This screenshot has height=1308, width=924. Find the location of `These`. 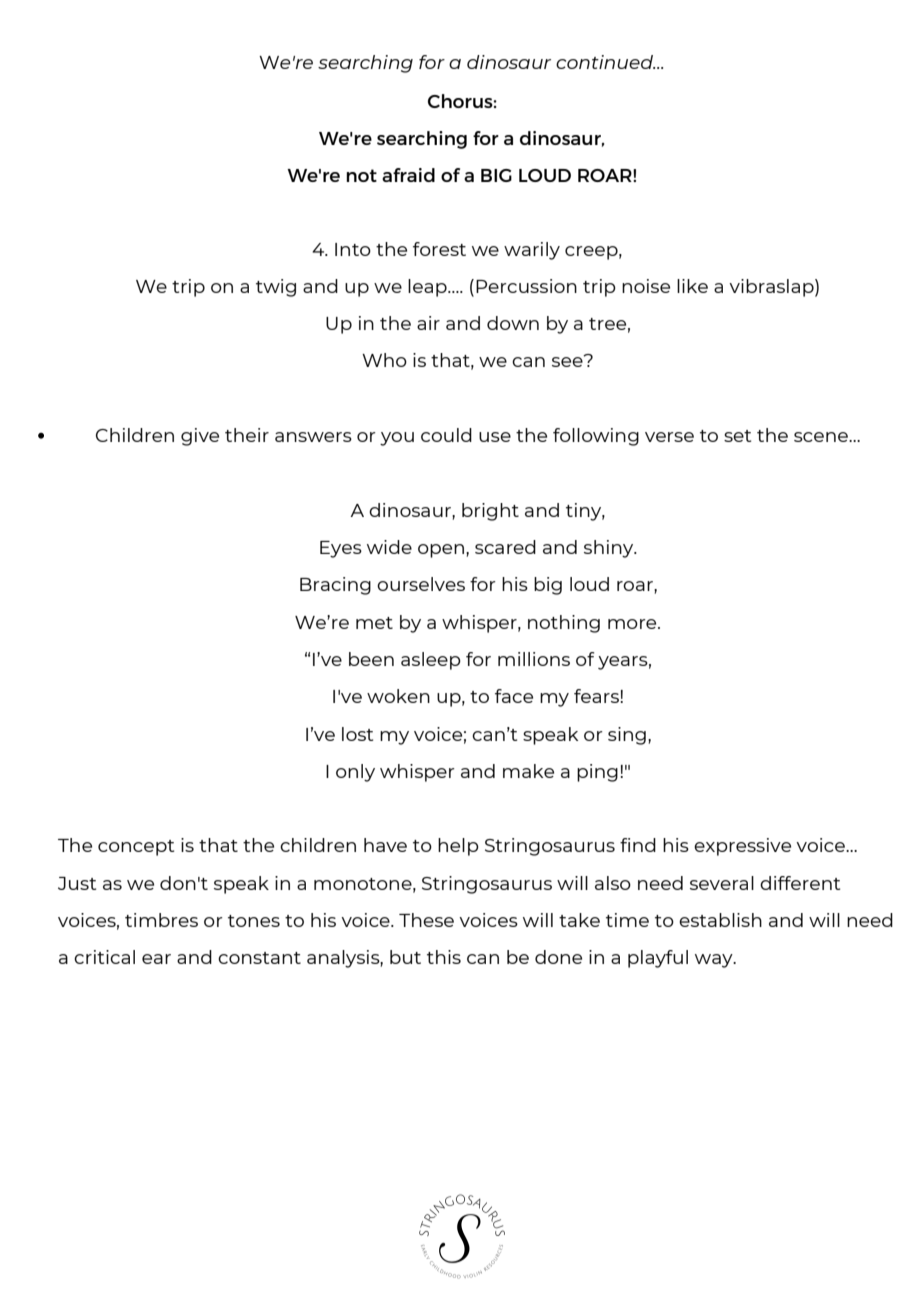

These is located at coordinates (426, 920).
